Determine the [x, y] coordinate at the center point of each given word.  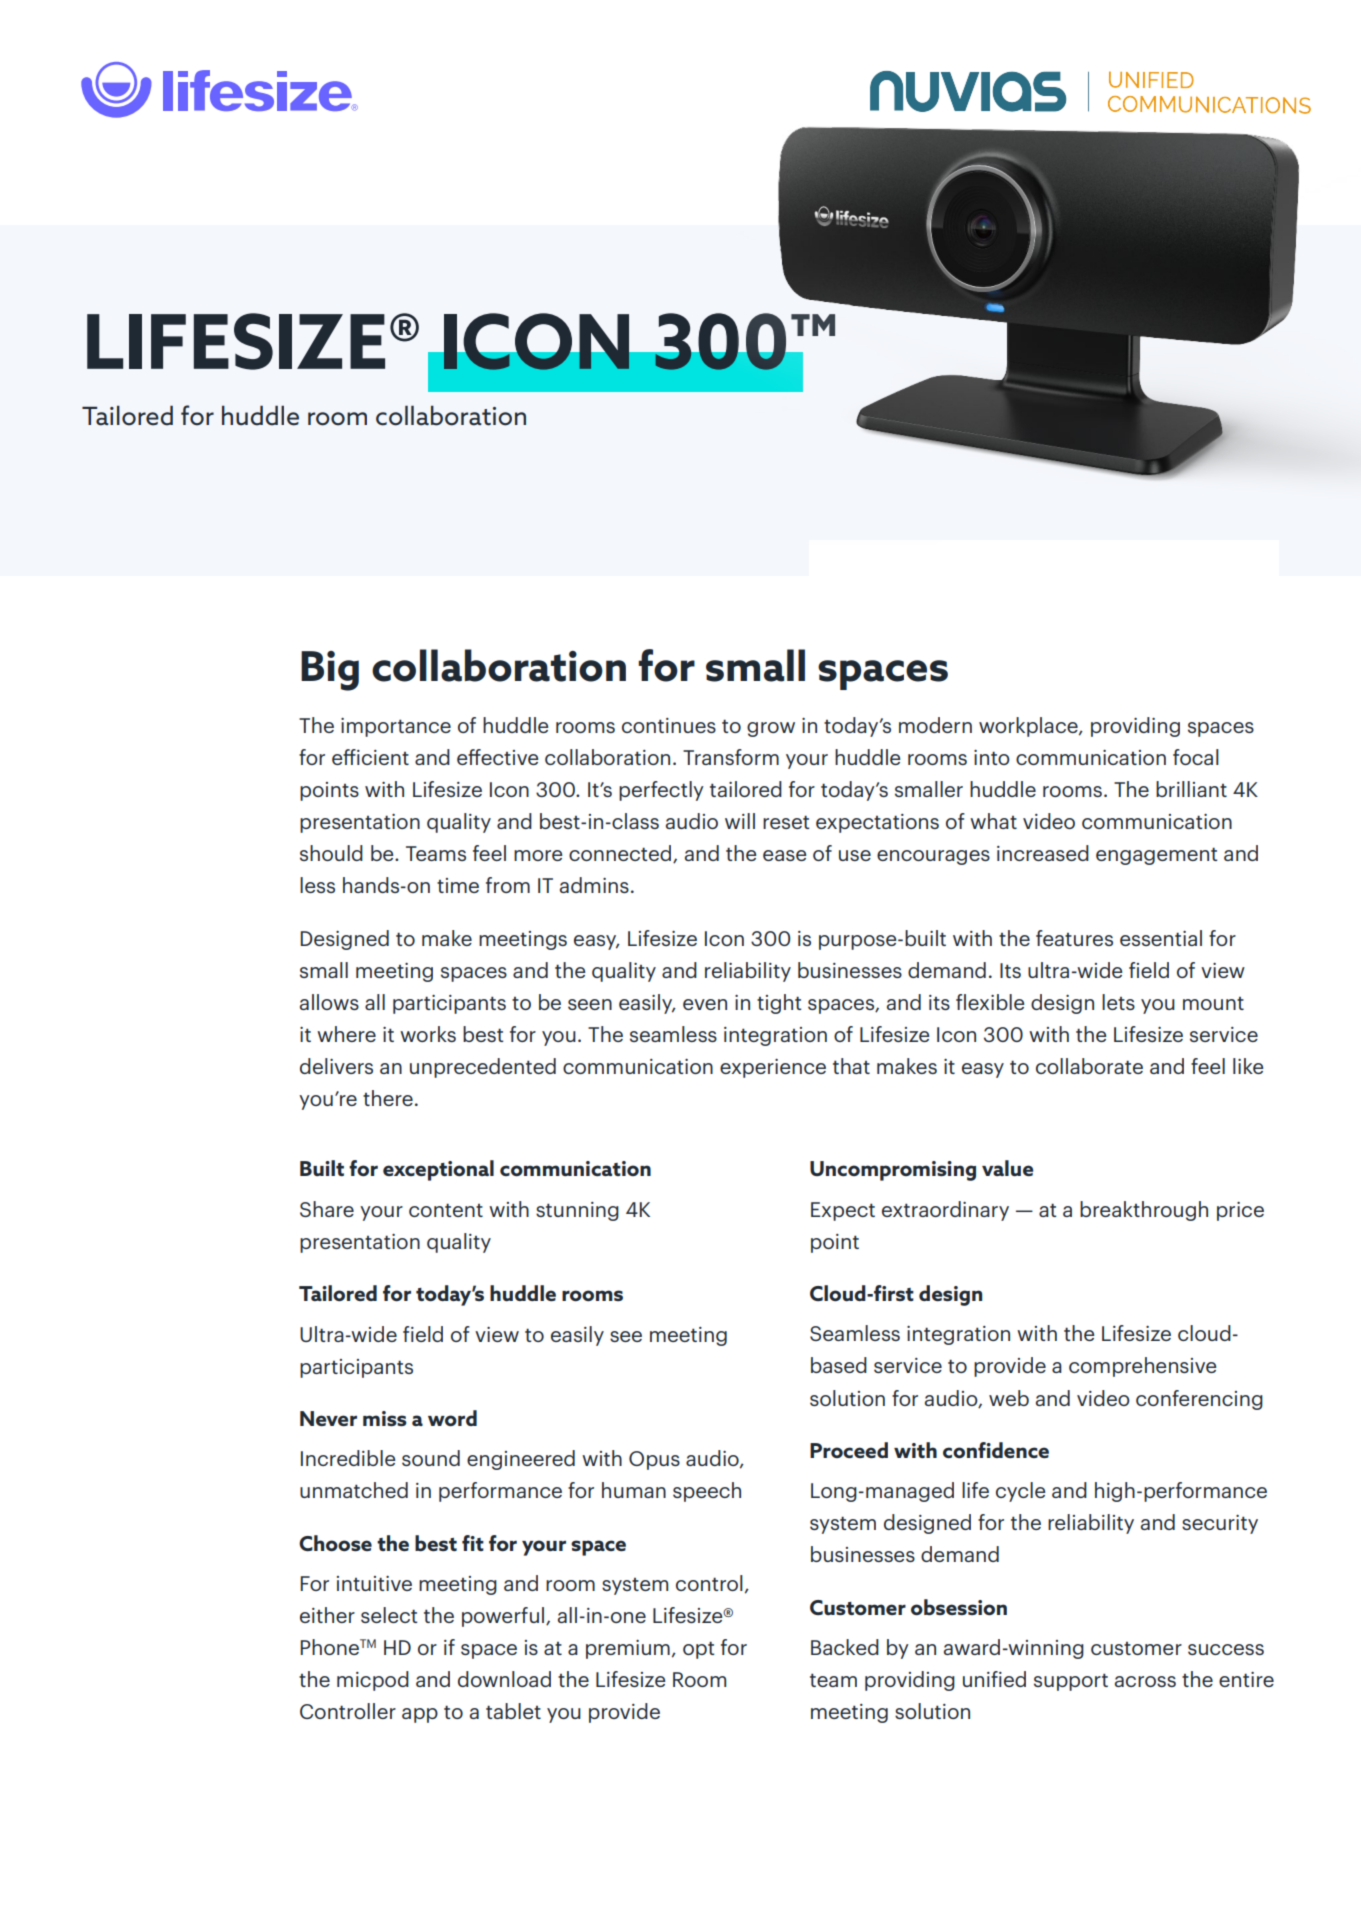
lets [1118, 1002]
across [1145, 1681]
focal [1196, 757]
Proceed [849, 1450]
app [420, 1715]
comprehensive [1142, 1367]
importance [396, 727]
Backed [845, 1647]
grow [771, 729]
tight [779, 1004]
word [452, 1418]
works [428, 1034]
